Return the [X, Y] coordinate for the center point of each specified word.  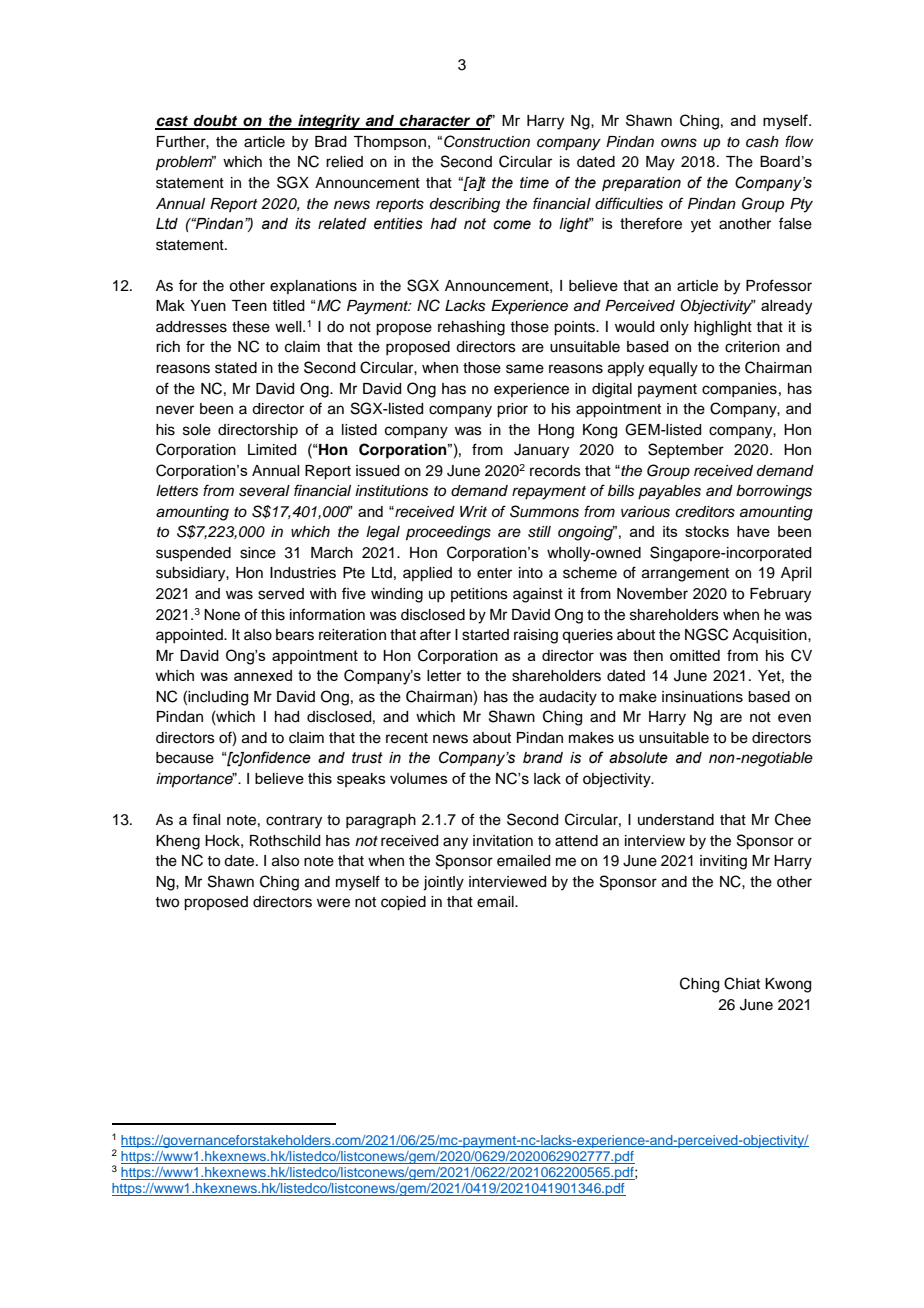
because [185, 758]
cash [762, 142]
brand [543, 758]
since [258, 553]
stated [236, 368]
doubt [216, 122]
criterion [752, 347]
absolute [638, 758]
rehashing [471, 328]
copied [403, 903]
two [167, 902]
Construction [487, 141]
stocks [707, 531]
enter [494, 573]
